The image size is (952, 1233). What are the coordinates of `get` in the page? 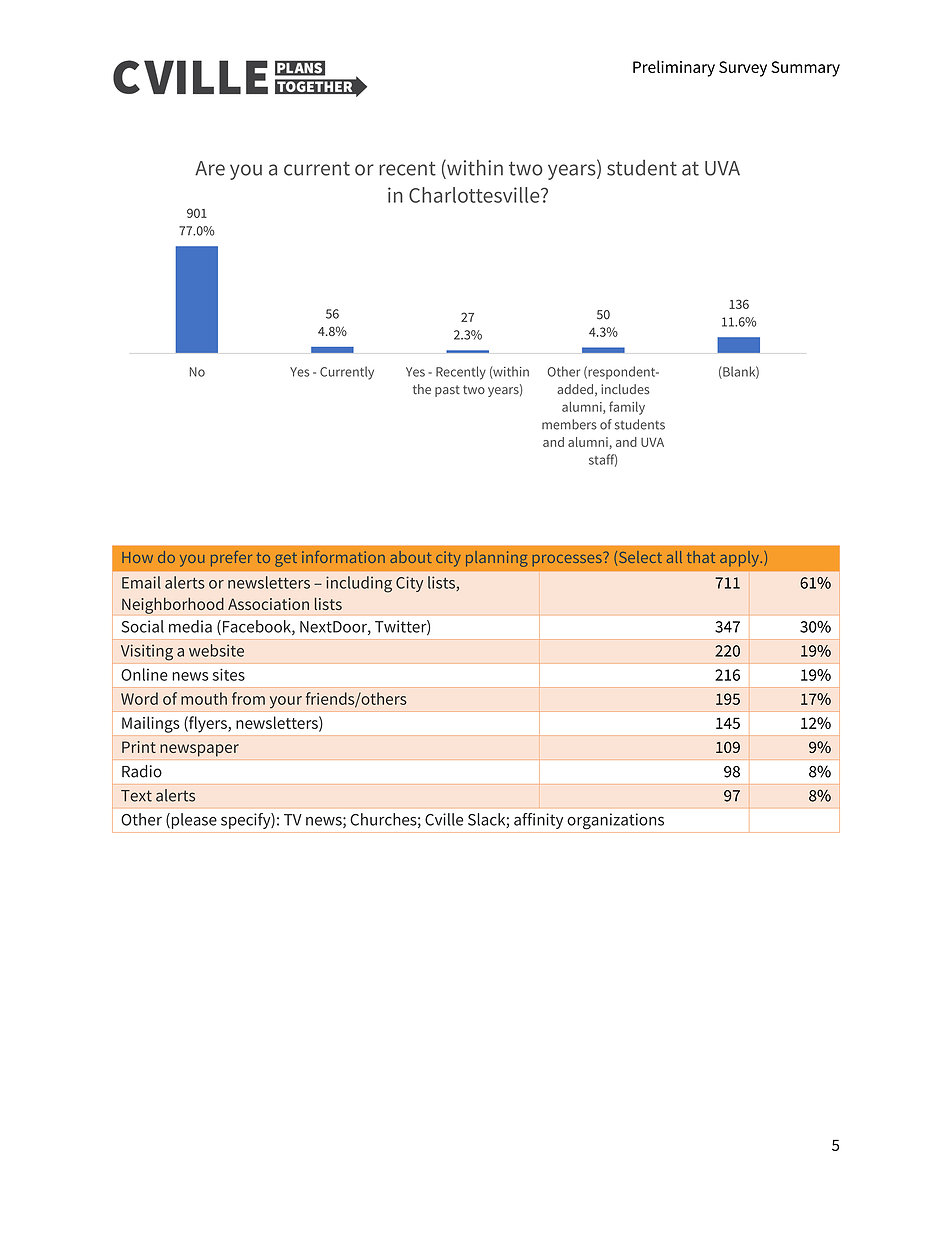 It's located at (286, 560).
